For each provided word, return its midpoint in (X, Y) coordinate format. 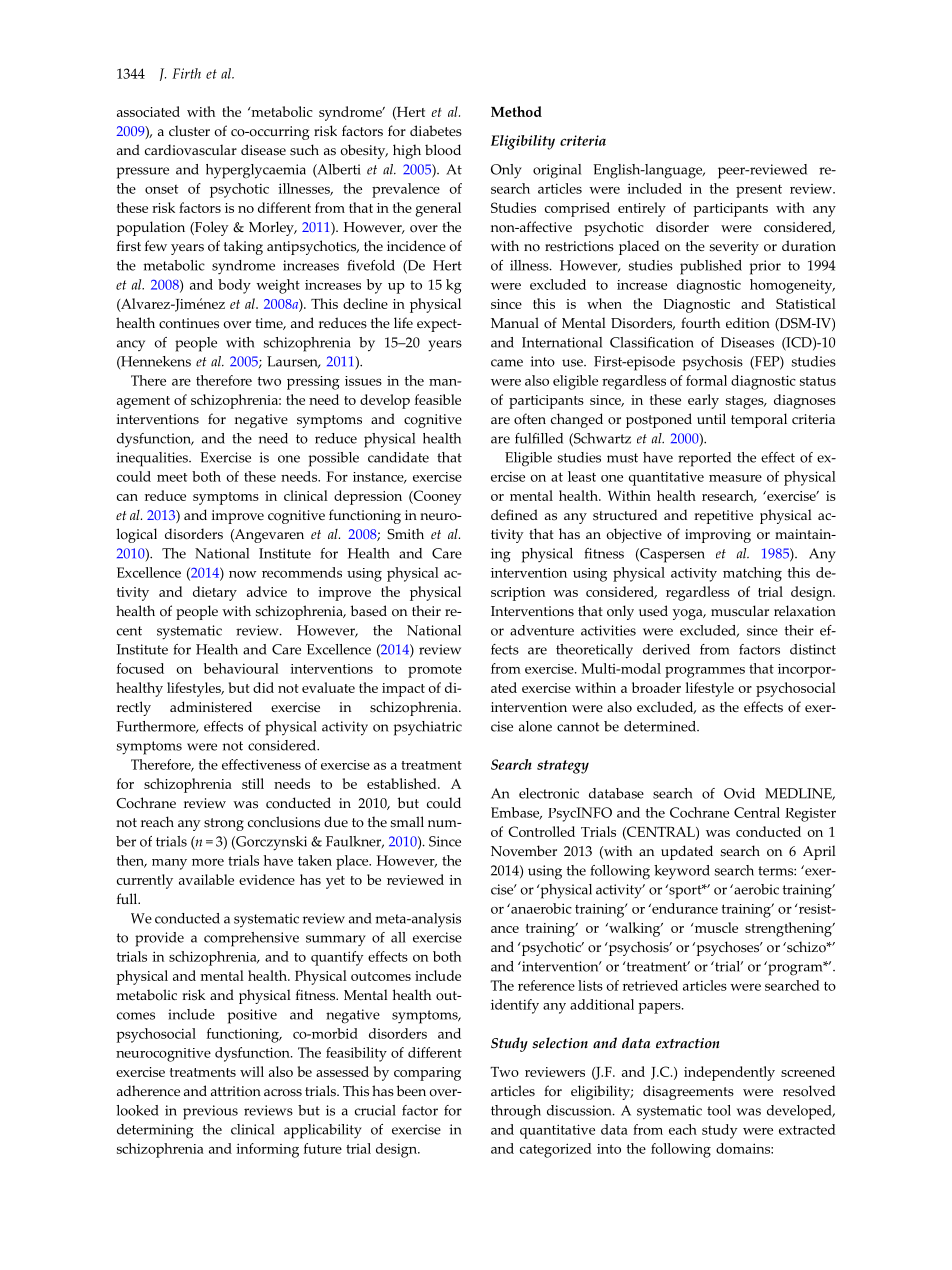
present (759, 191)
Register (810, 815)
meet (172, 477)
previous (210, 1112)
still (253, 783)
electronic (549, 793)
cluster (189, 131)
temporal (759, 420)
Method (516, 111)
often (530, 419)
